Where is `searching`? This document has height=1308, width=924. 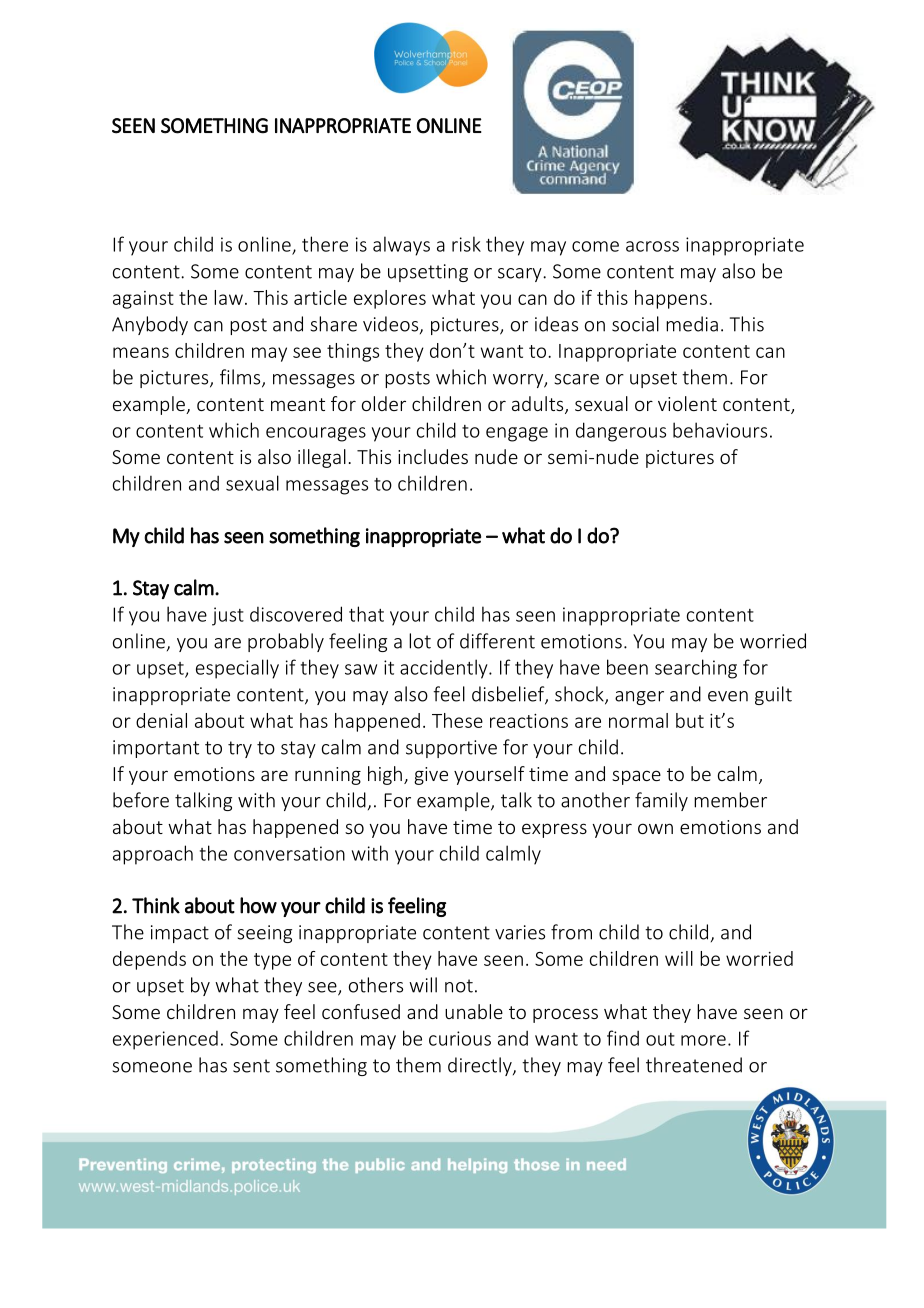 searching is located at coordinates (696, 669).
